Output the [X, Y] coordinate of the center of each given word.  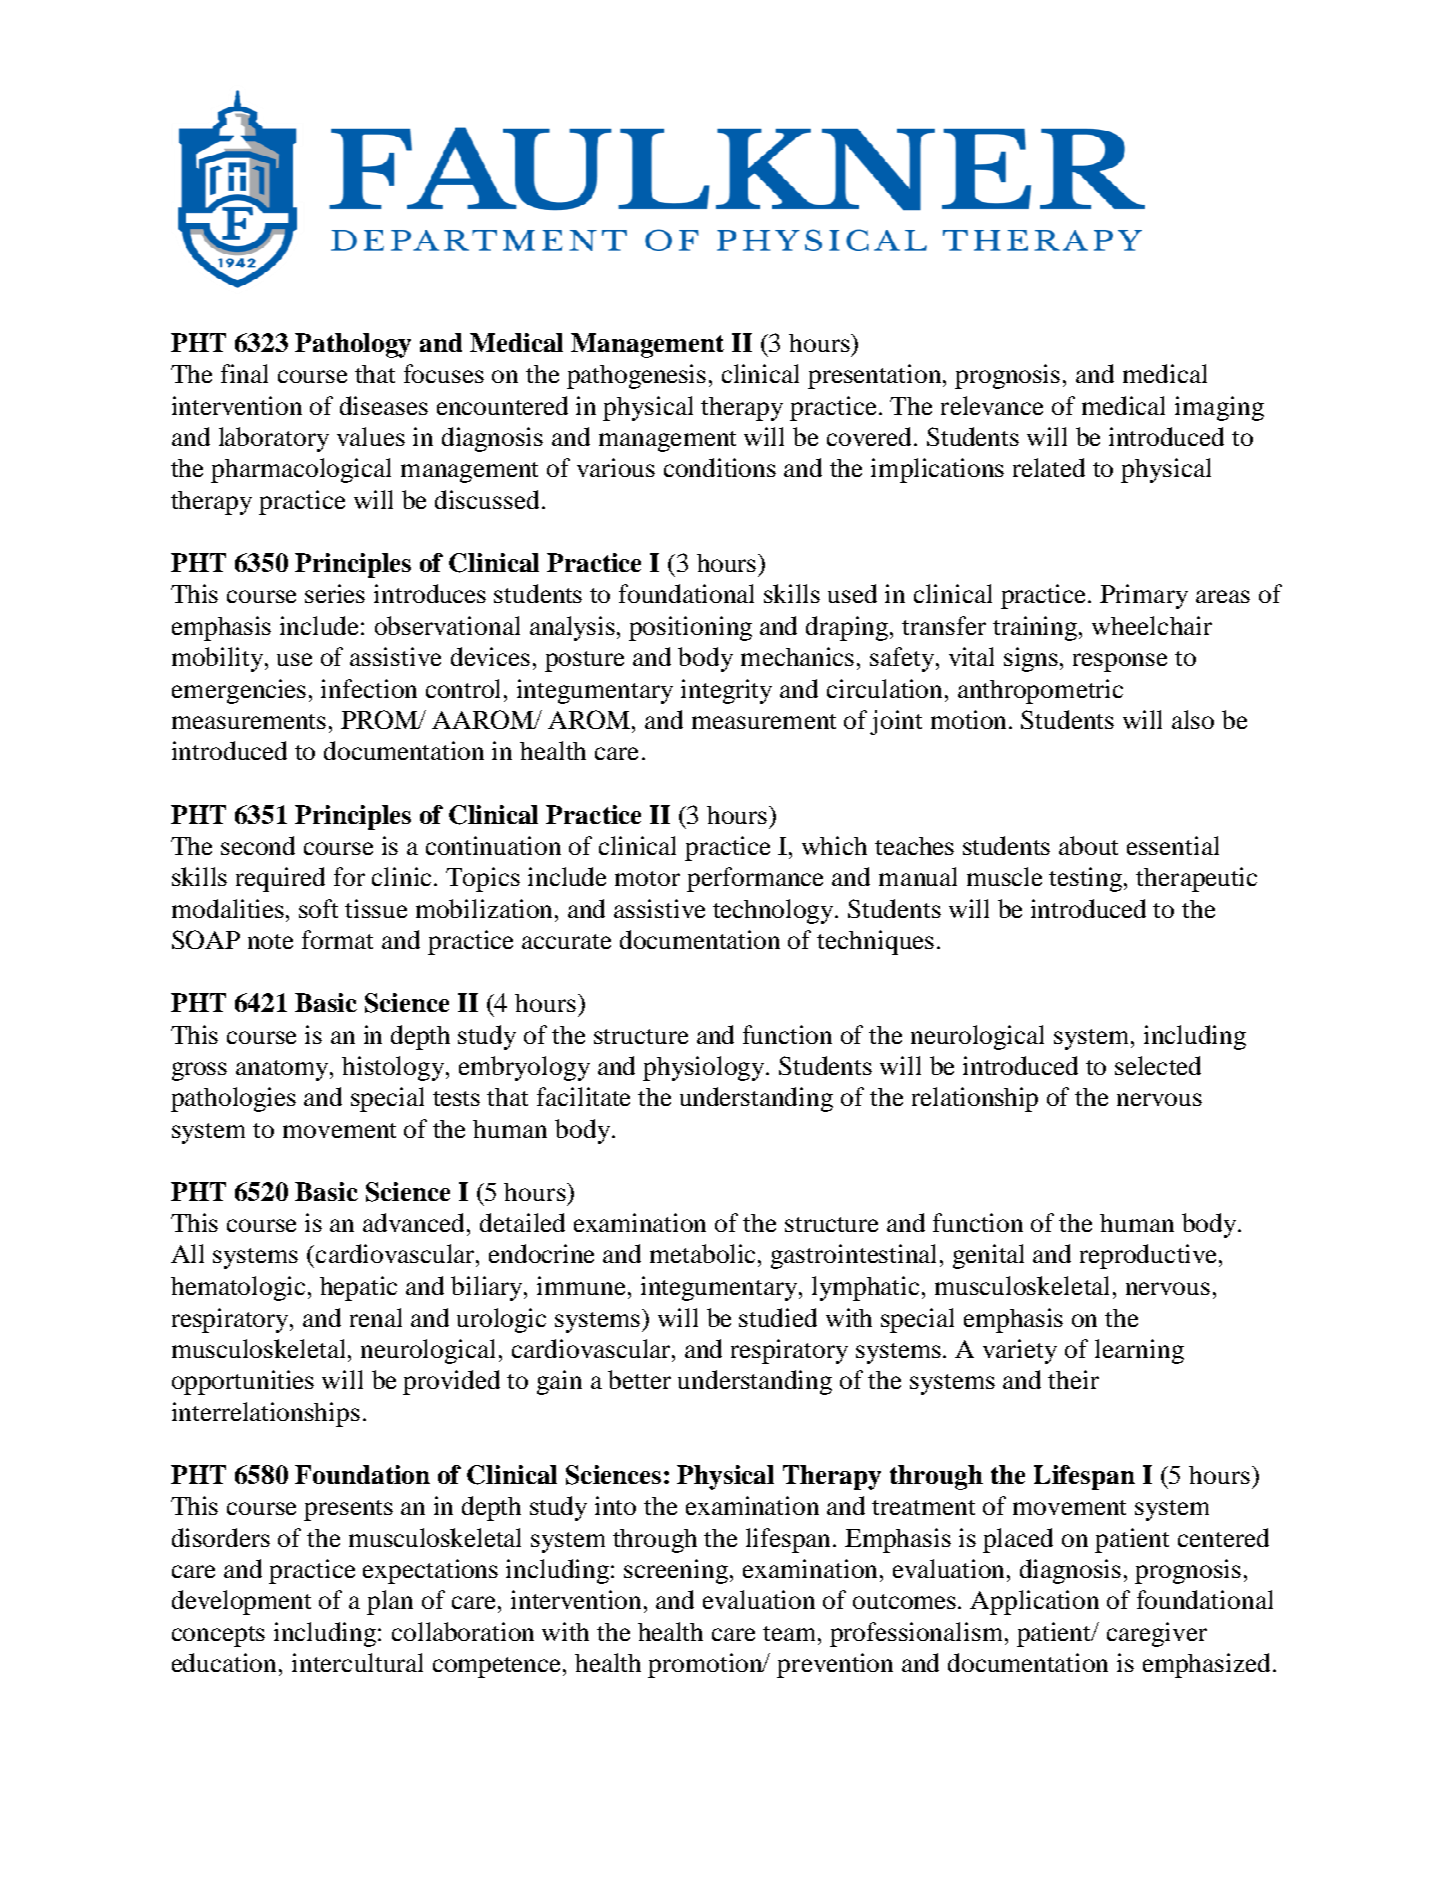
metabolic [702, 1253]
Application [1034, 1602]
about [1088, 845]
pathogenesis [636, 376]
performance [755, 879]
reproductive [1148, 1256]
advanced [415, 1222]
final [244, 373]
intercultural [357, 1662]
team [791, 1633]
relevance [992, 405]
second [258, 845]
